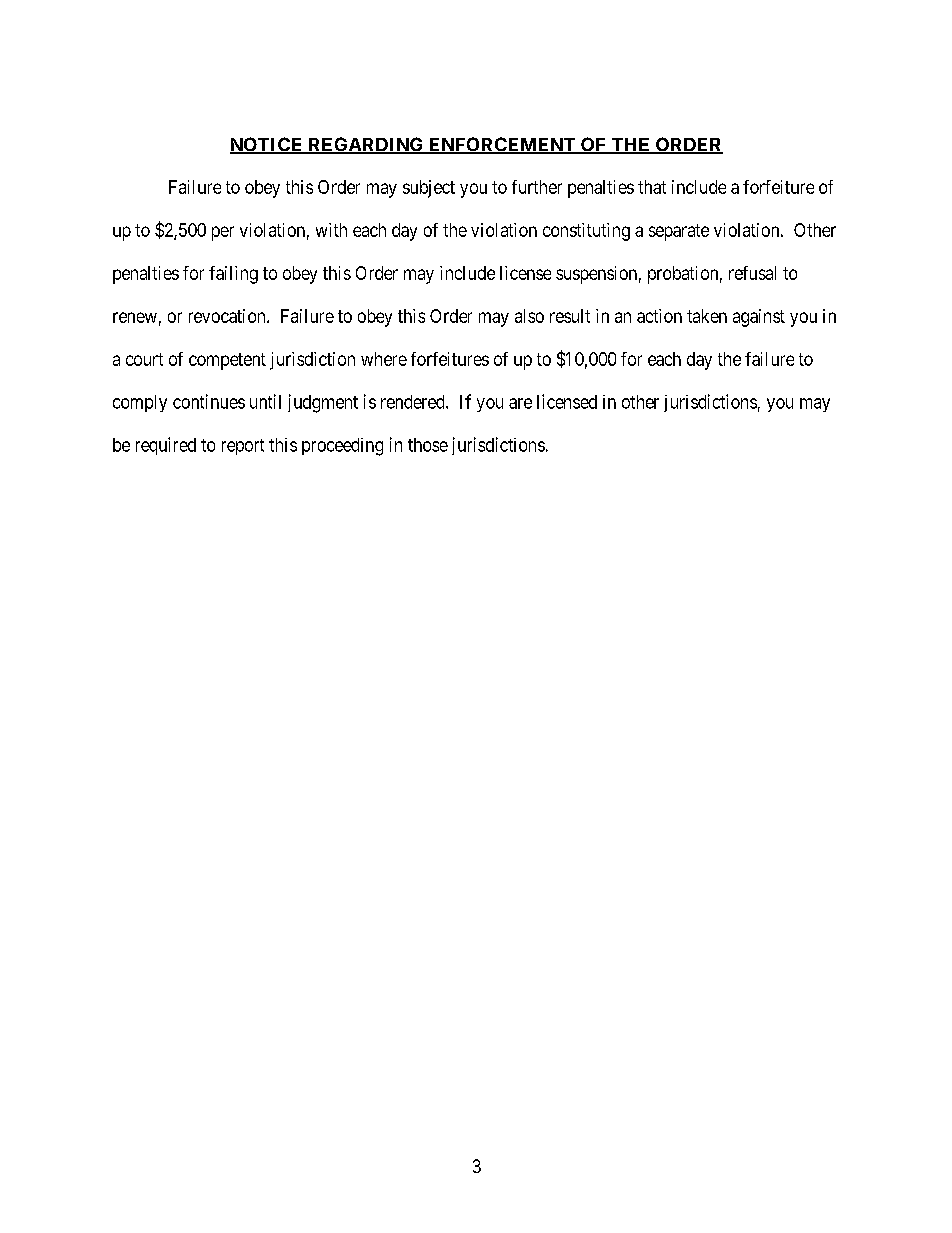 Image resolution: width=952 pixels, height=1233 pixels. What do you see at coordinates (652, 187) in the page?
I see `that` at bounding box center [652, 187].
